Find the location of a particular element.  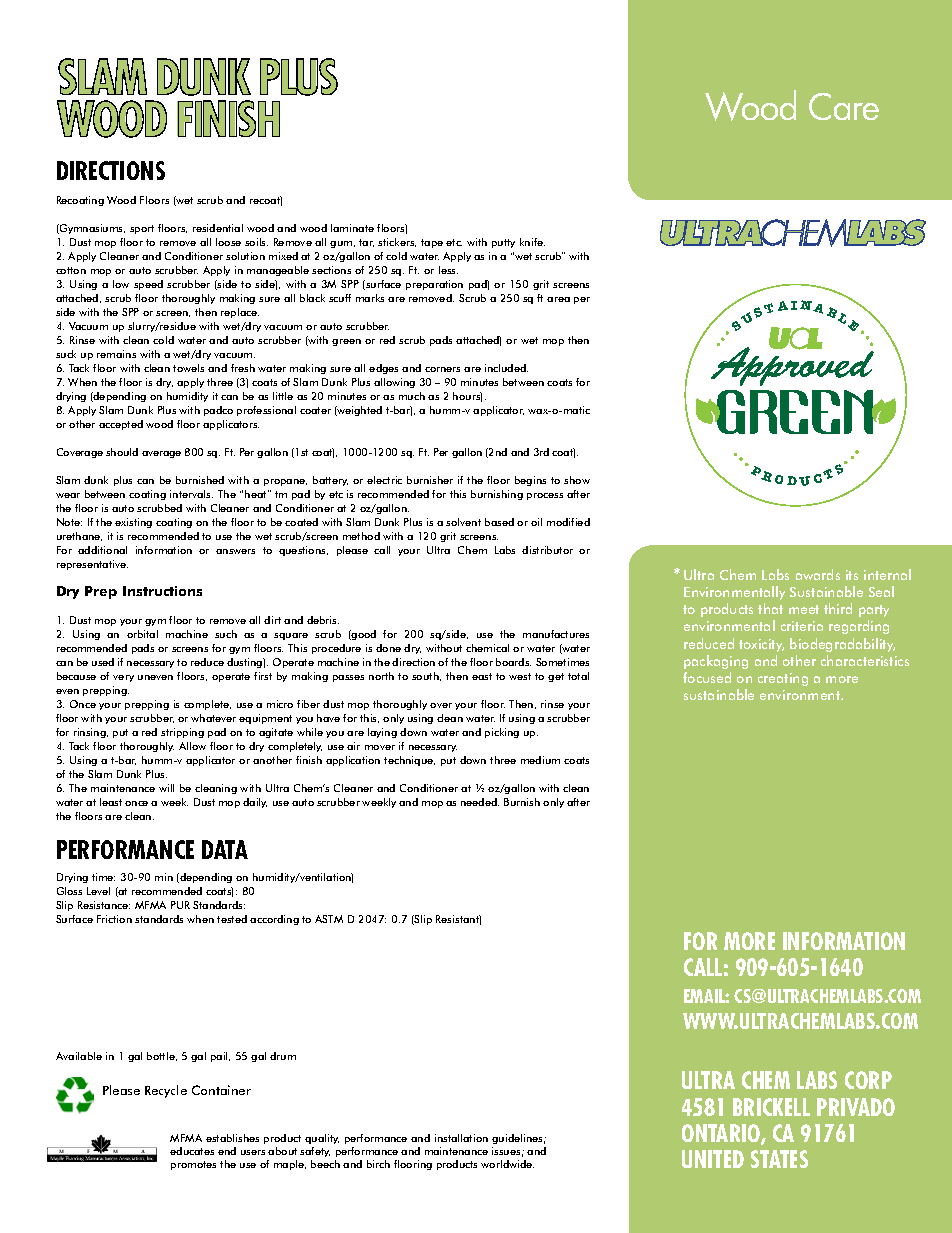

putty is located at coordinates (503, 243).
